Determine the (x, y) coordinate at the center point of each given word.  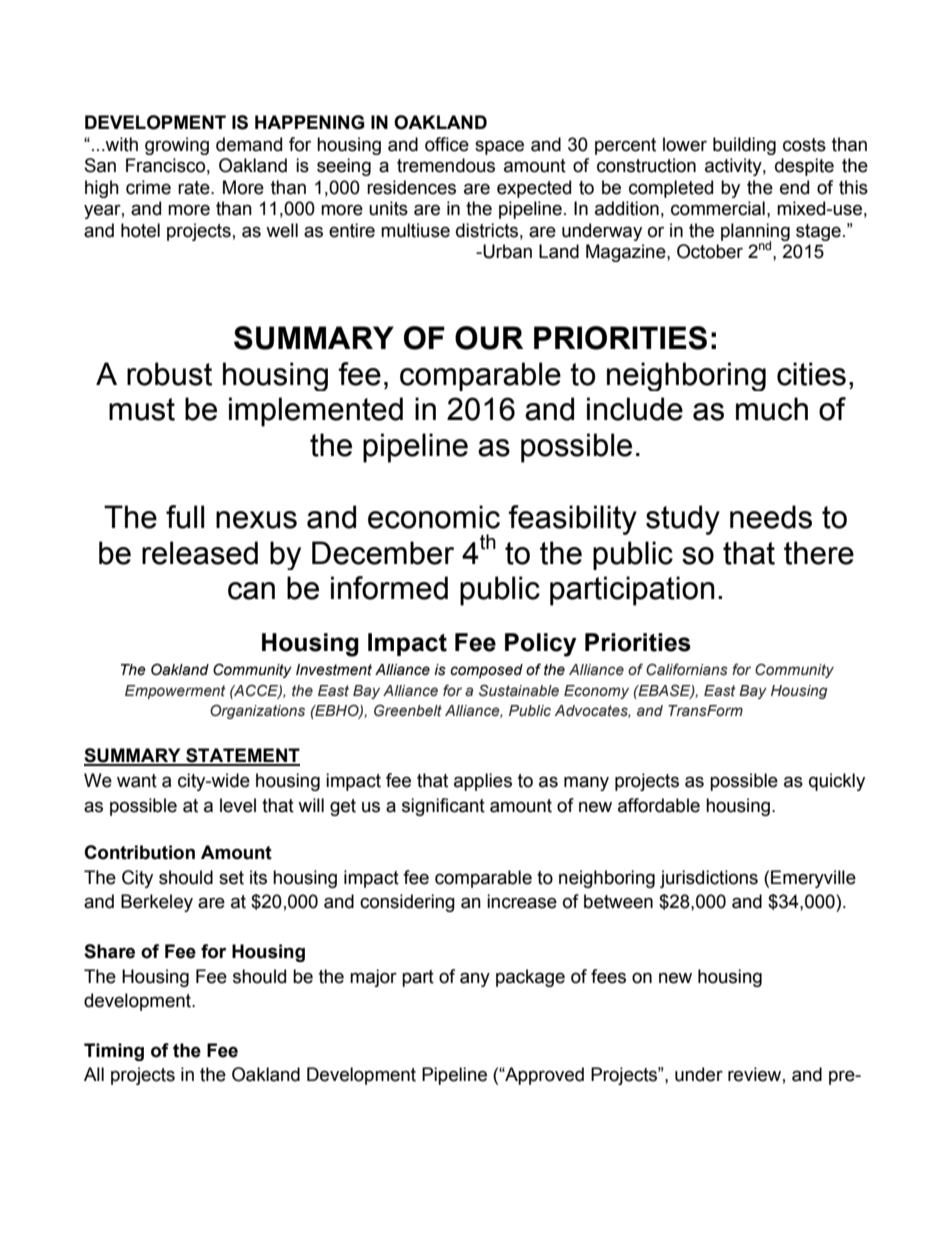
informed (389, 588)
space (499, 147)
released (200, 553)
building (744, 146)
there (819, 553)
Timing (114, 1052)
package (530, 978)
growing (177, 146)
